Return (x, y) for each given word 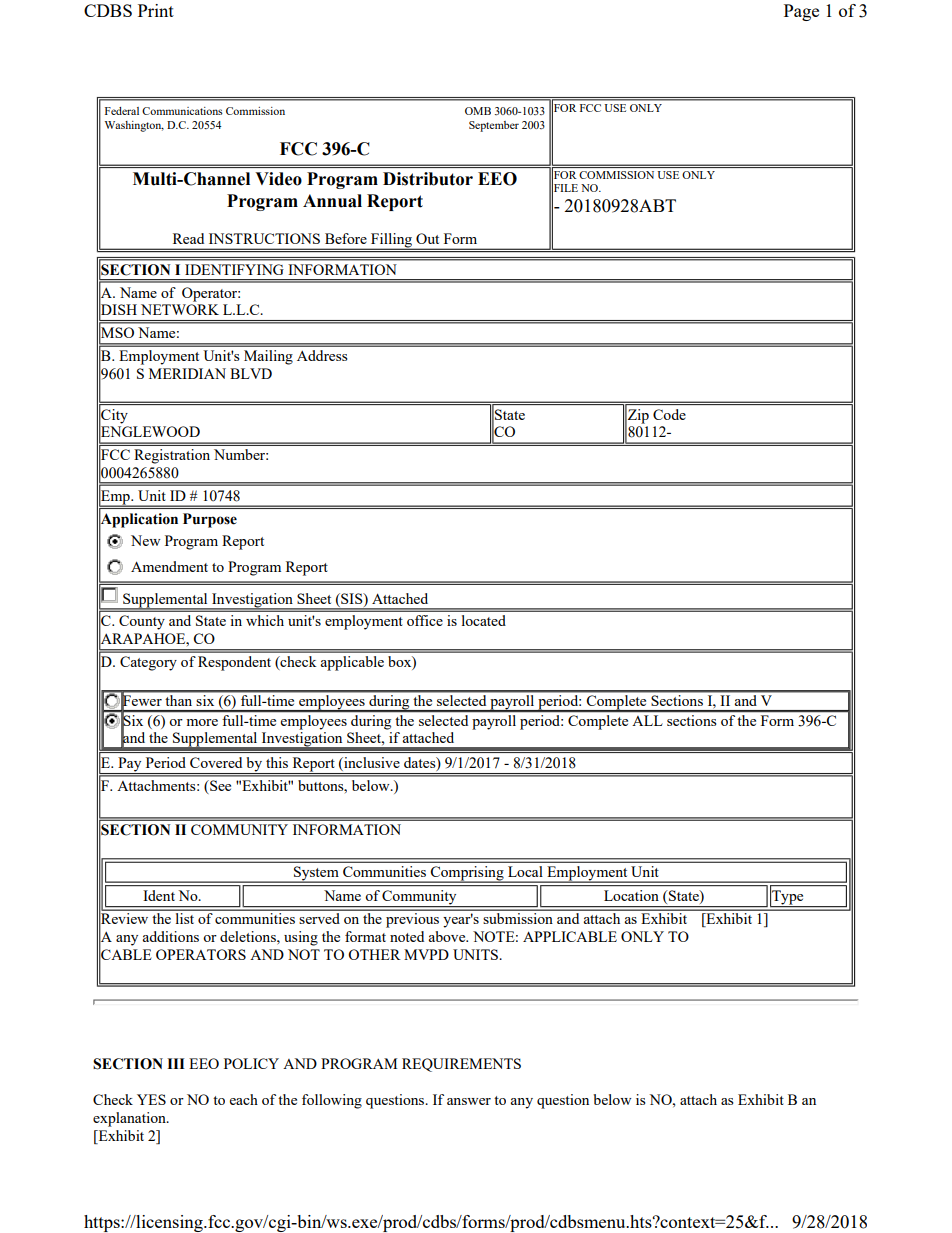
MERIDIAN (187, 373)
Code (669, 414)
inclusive (371, 764)
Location (631, 895)
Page (801, 12)
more (202, 722)
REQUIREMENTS (461, 1065)
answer (469, 1101)
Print (156, 10)
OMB (478, 111)
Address (322, 355)
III (176, 1063)
